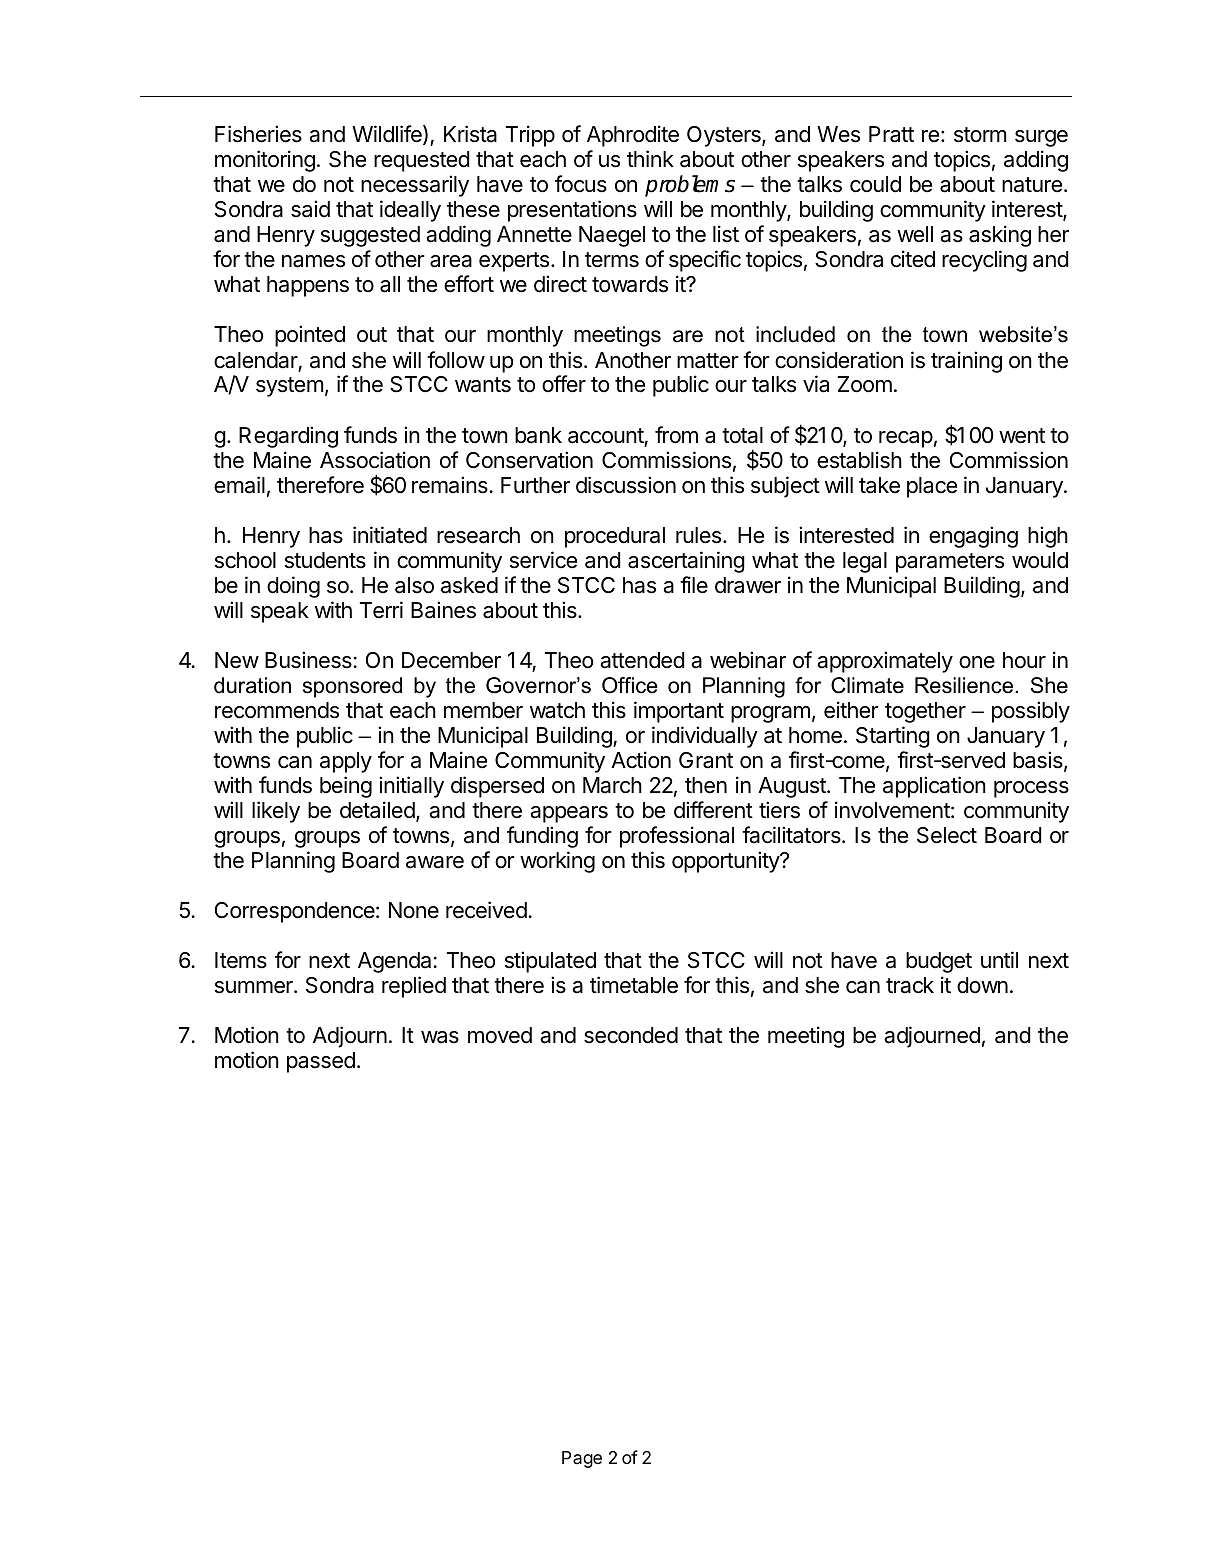 The image size is (1211, 1567). I want to click on seconded, so click(631, 1035).
